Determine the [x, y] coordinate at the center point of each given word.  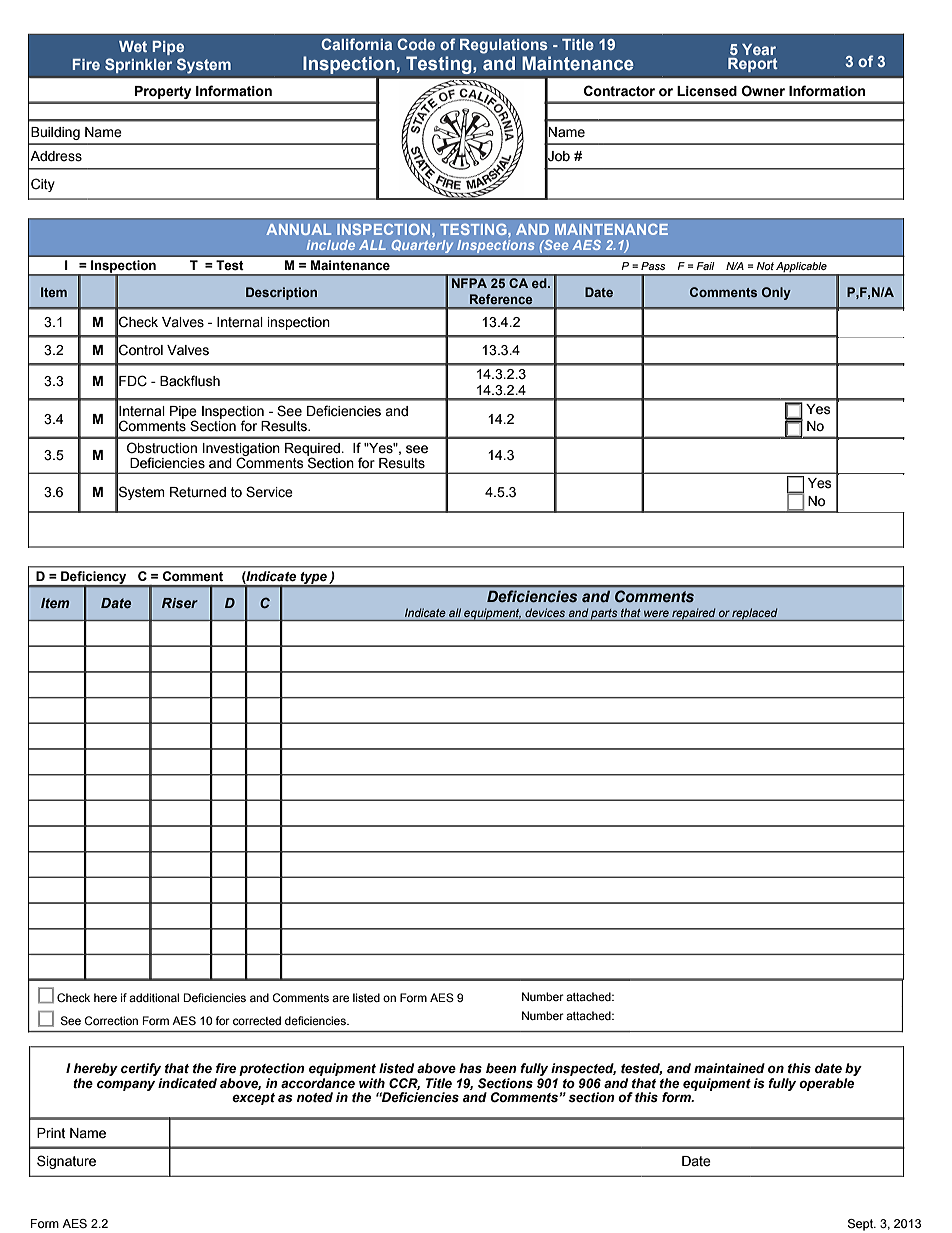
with [372, 1083]
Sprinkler [139, 66]
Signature [66, 1162]
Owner [763, 91]
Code [416, 44]
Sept [862, 1225]
